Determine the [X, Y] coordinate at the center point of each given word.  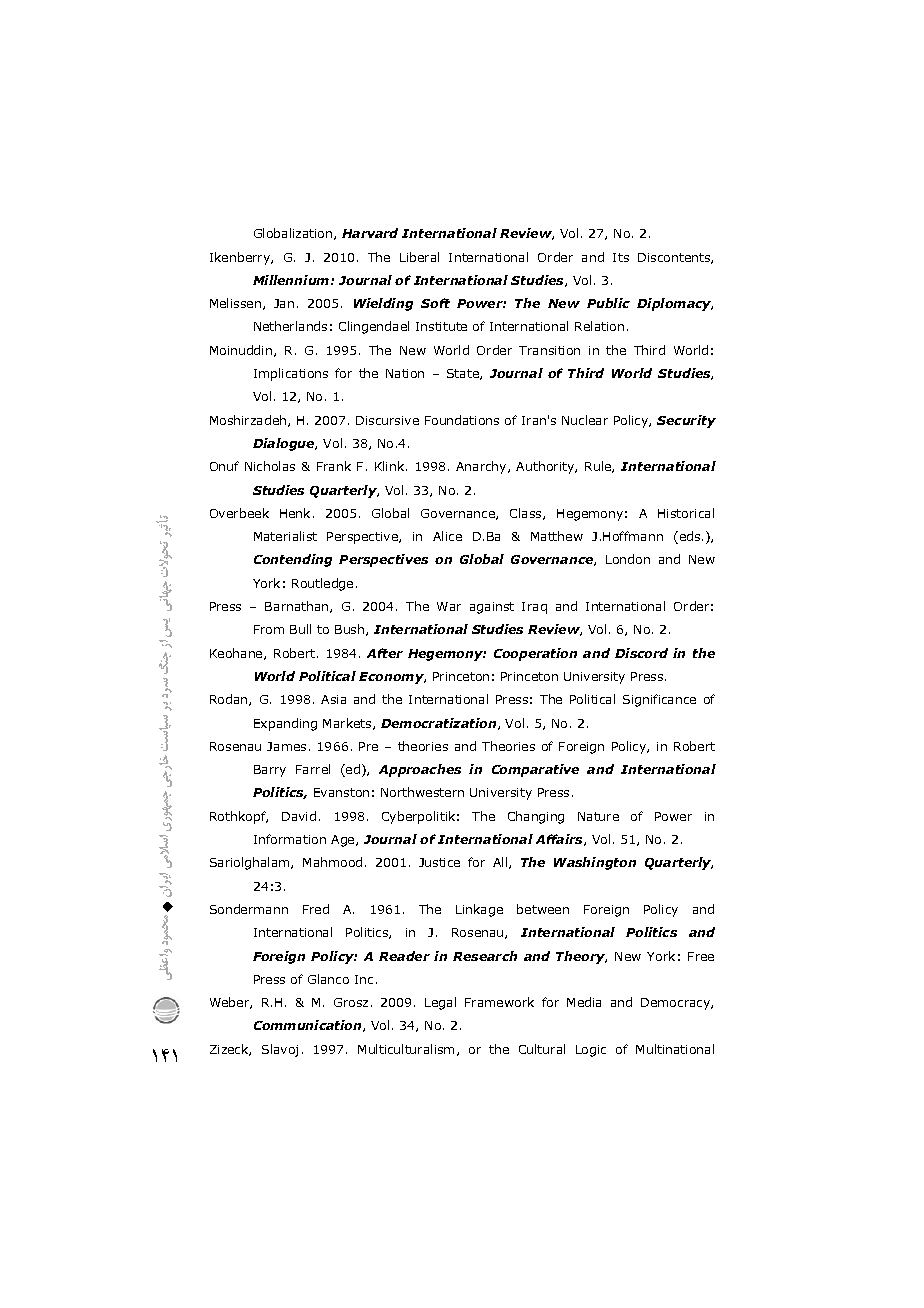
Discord [641, 653]
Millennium [292, 280]
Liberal [419, 257]
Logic [591, 1051]
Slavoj [280, 1050]
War [449, 606]
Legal [440, 1003]
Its [621, 257]
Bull [300, 629]
